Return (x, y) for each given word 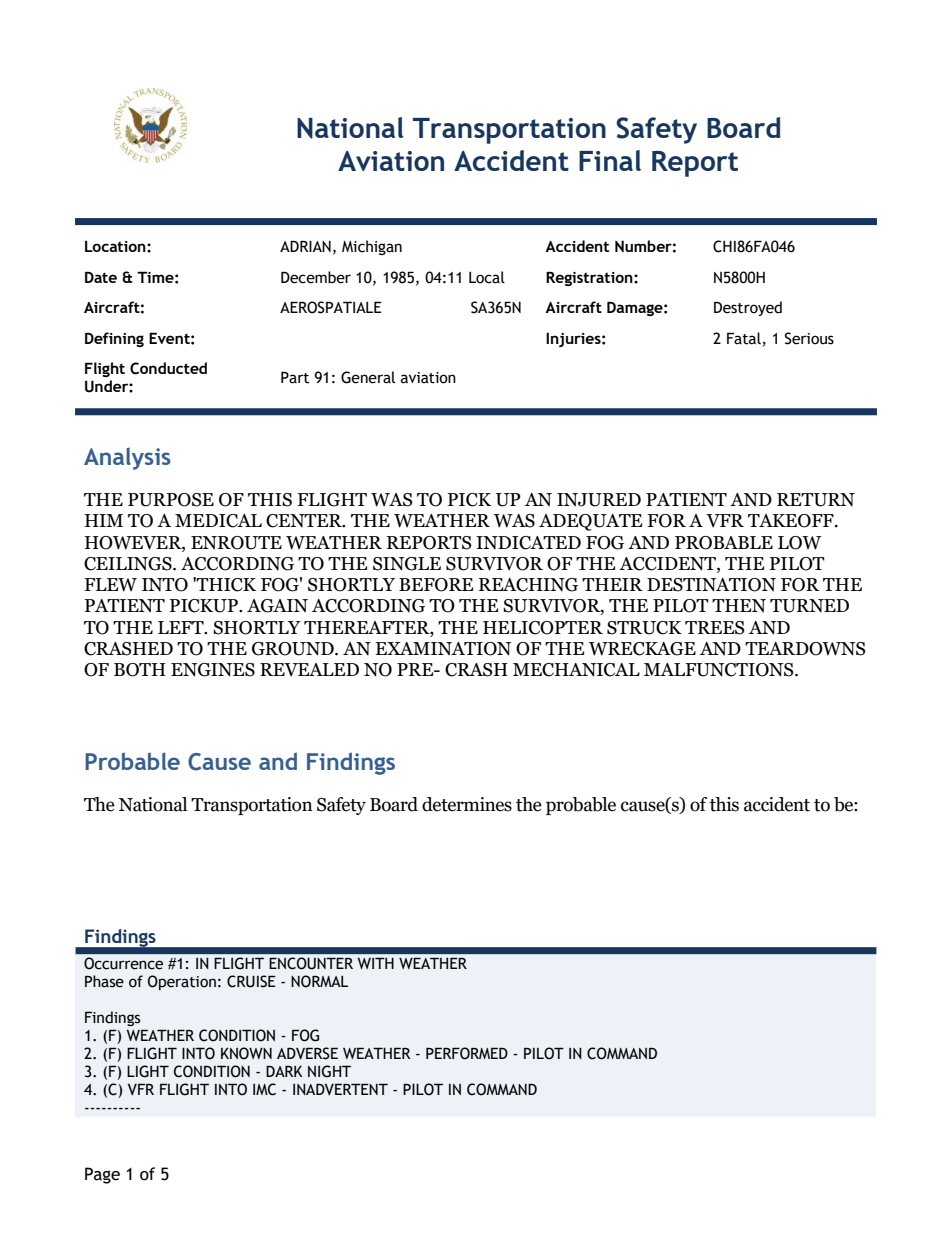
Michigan (372, 247)
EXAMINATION (443, 649)
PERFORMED (467, 1053)
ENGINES (213, 670)
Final (610, 160)
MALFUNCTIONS (720, 670)
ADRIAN (305, 246)
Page (102, 1175)
